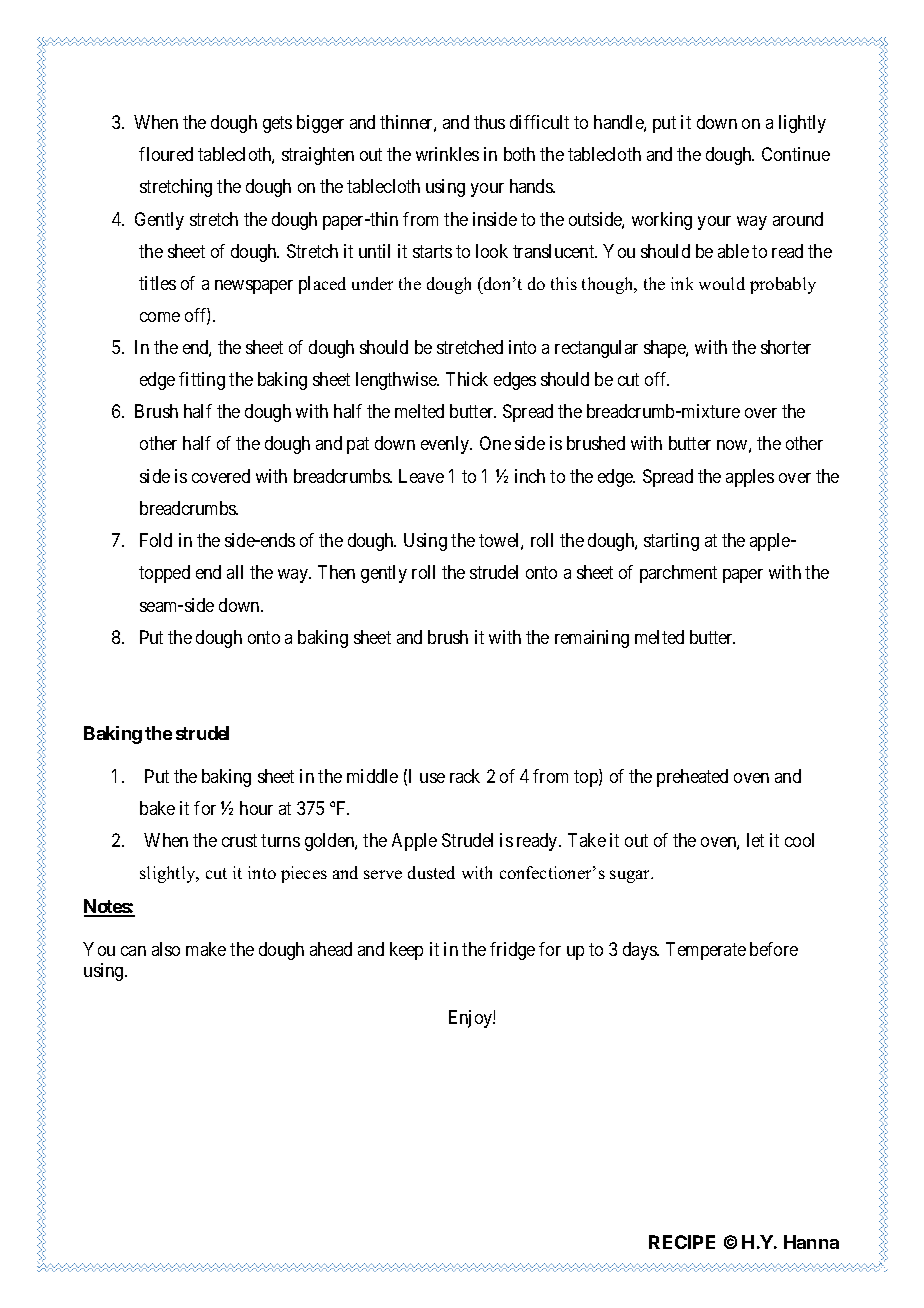 The image size is (924, 1308). Describe the element at coordinates (206, 949) in the screenshot. I see `make` at that location.
